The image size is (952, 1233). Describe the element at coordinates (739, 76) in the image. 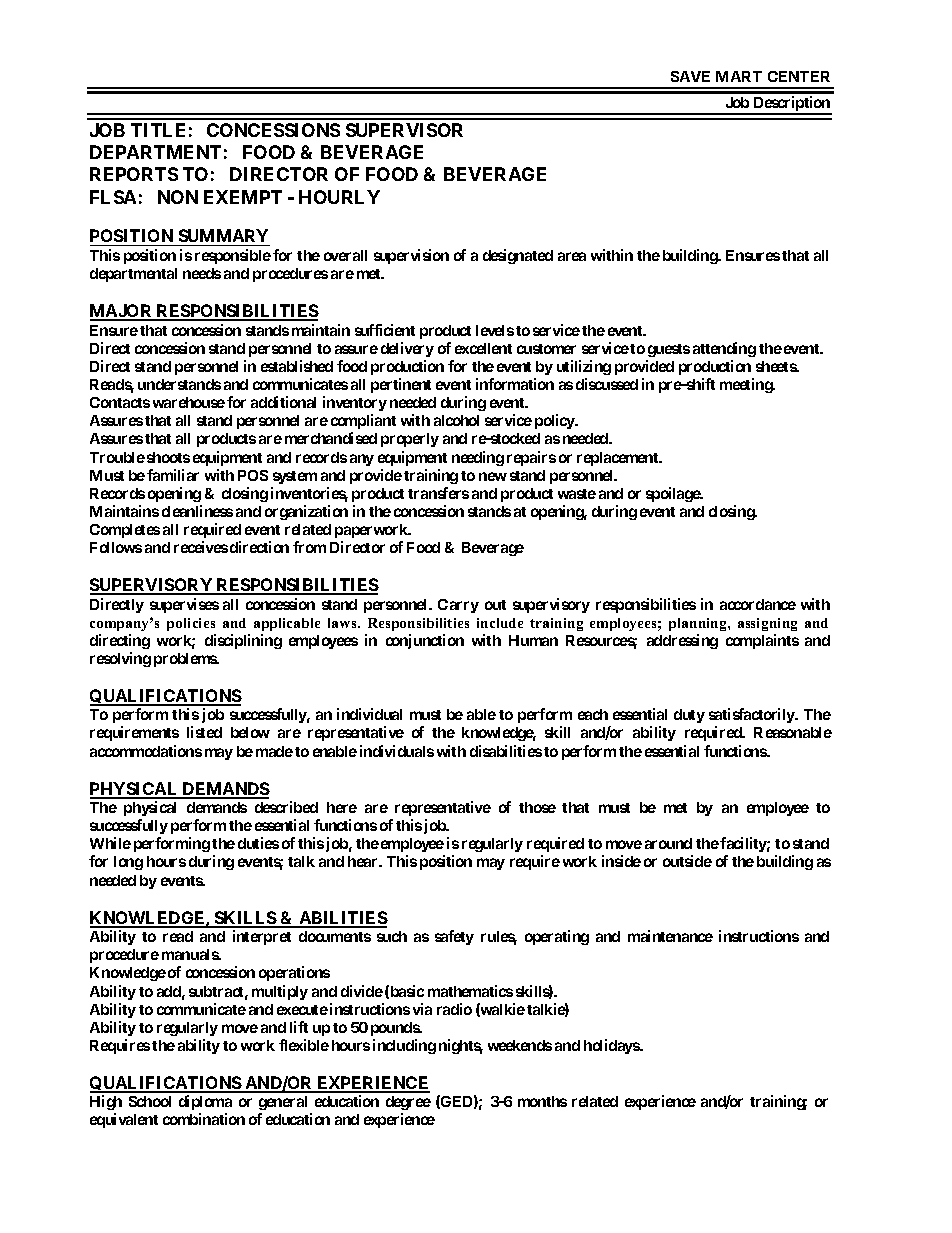

I see `MART` at that location.
